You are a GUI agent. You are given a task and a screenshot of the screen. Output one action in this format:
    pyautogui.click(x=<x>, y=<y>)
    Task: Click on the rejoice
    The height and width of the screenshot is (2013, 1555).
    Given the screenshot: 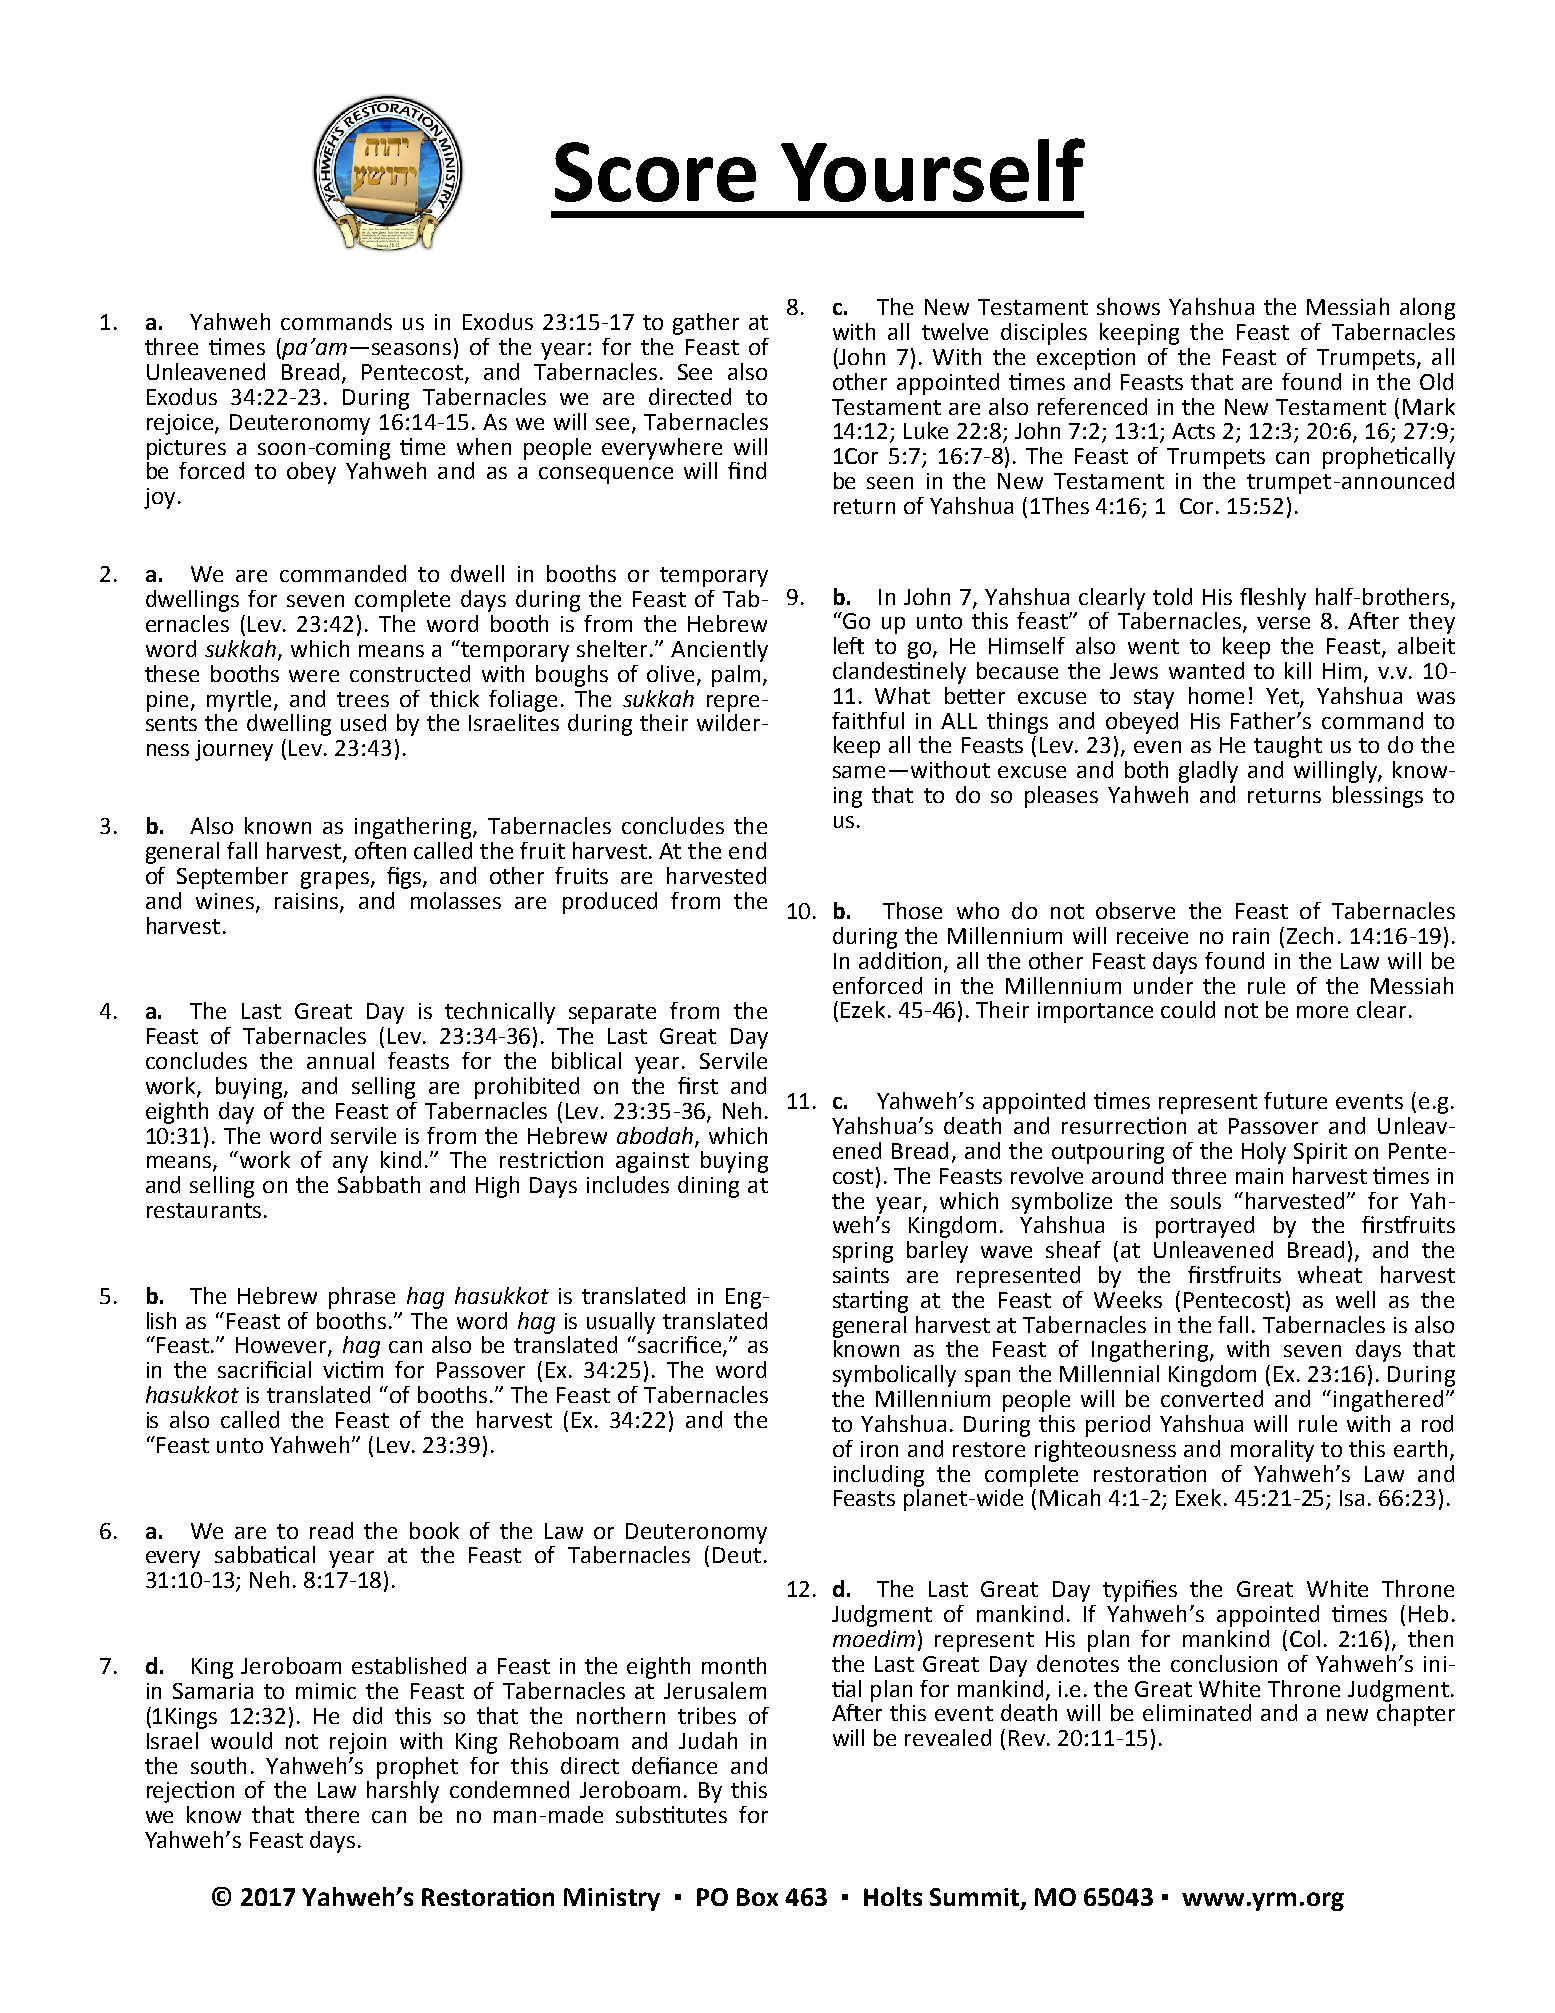 What is the action you would take?
    pyautogui.click(x=181, y=424)
